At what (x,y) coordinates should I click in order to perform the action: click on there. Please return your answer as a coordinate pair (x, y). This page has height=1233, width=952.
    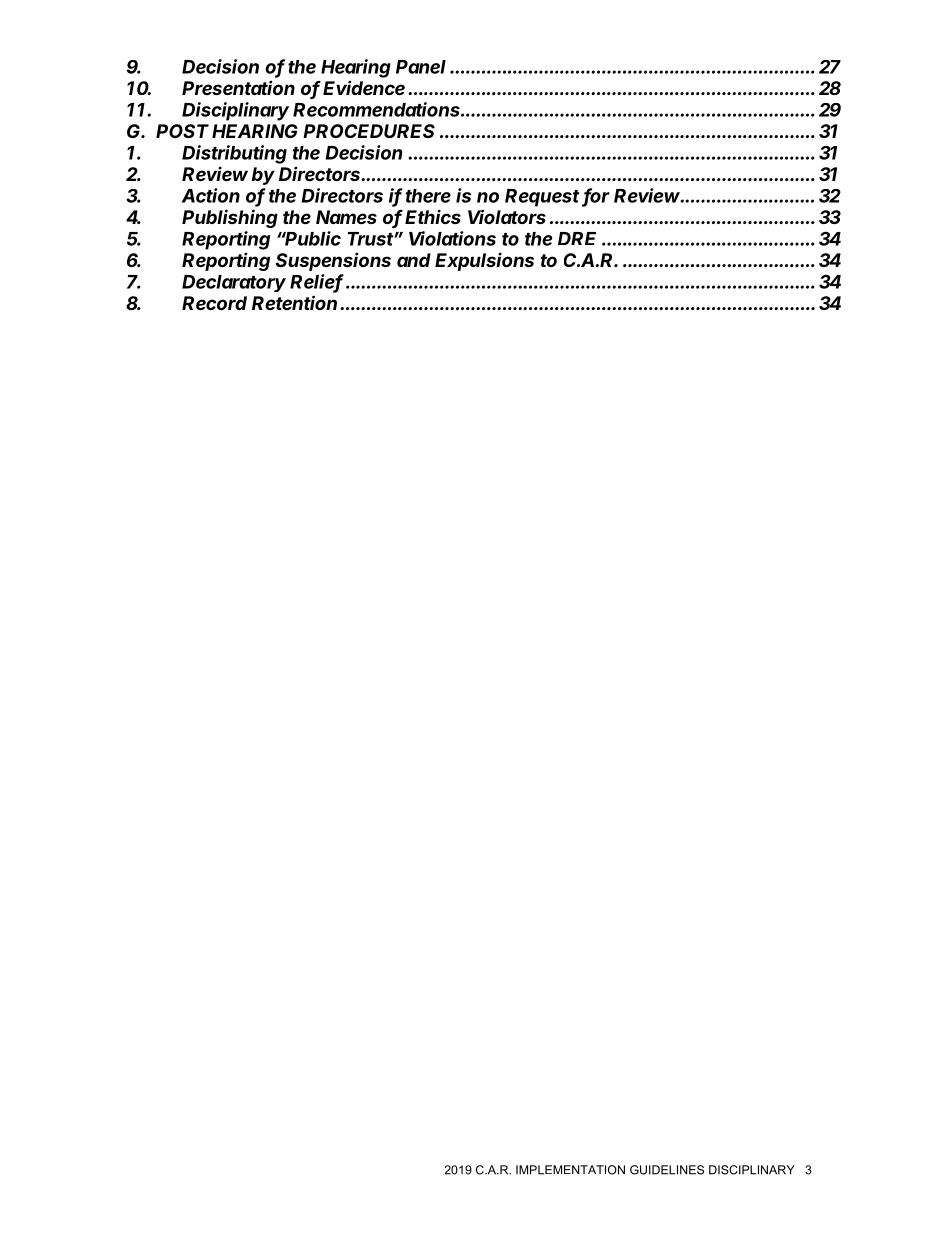
    Looking at the image, I should click on (428, 196).
